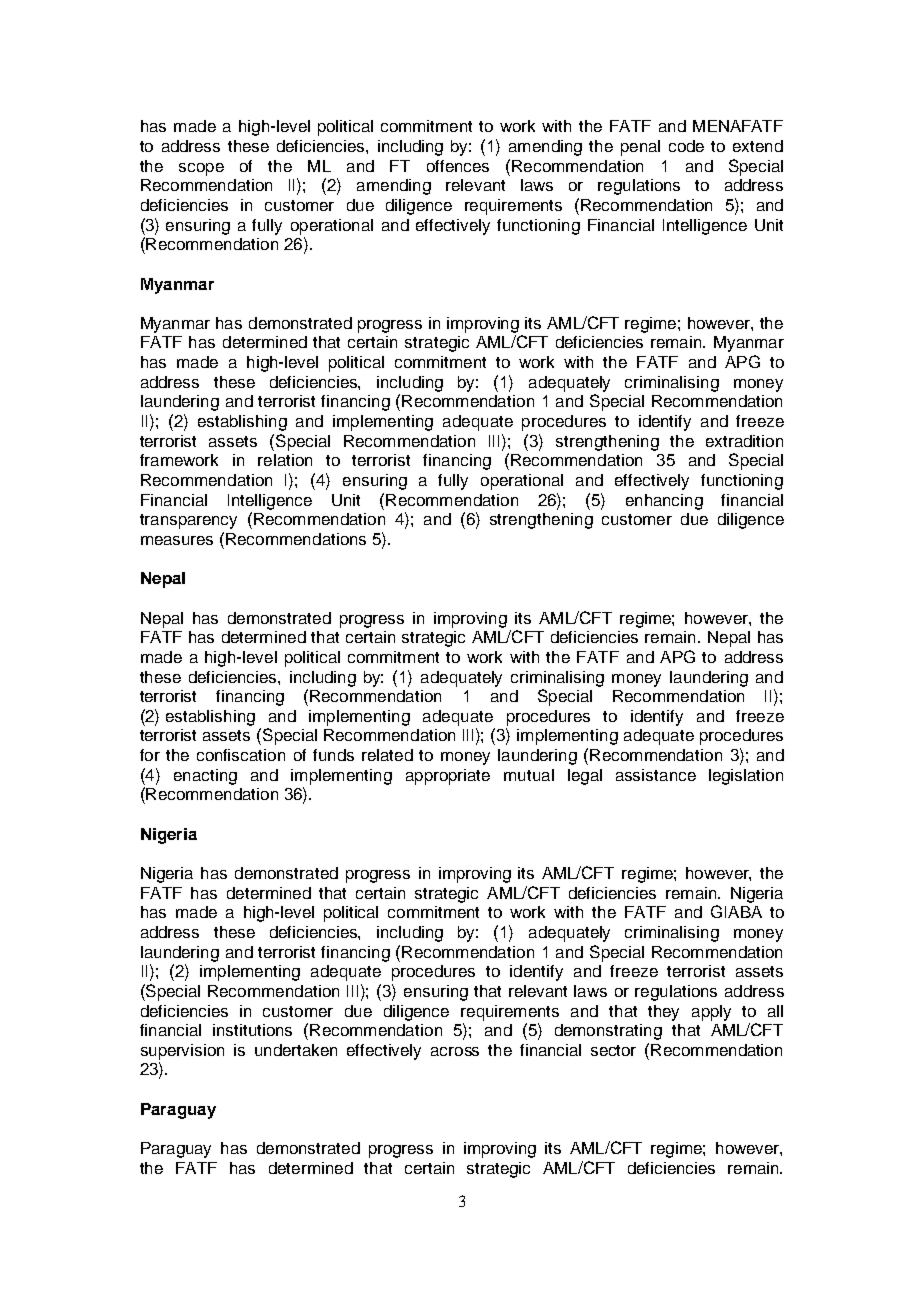 This image has height=1308, width=924. I want to click on assistance, so click(656, 775).
